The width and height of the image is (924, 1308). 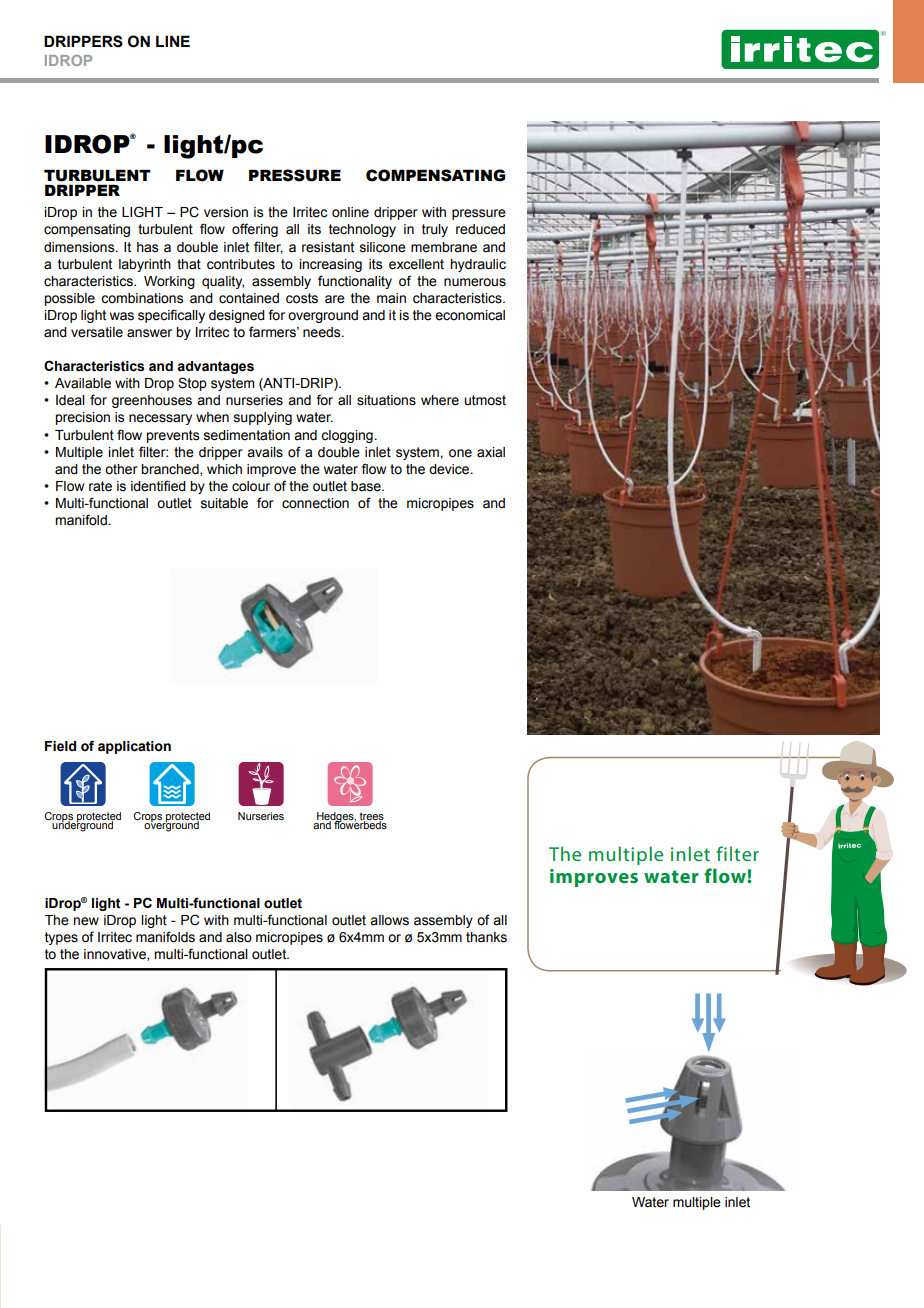 What do you see at coordinates (255, 230) in the image?
I see `offering` at bounding box center [255, 230].
